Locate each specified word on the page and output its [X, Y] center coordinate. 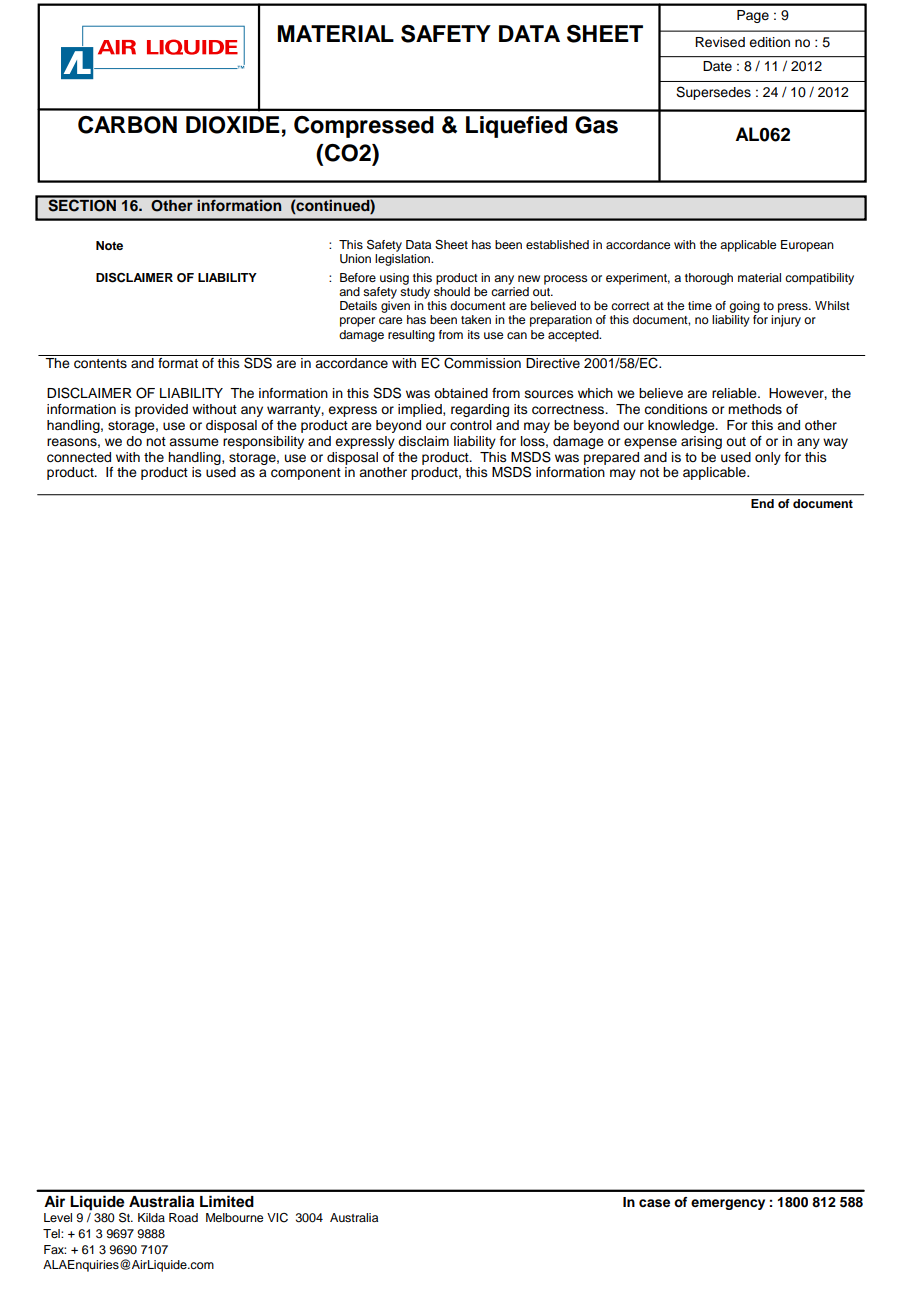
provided [161, 410]
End [762, 503]
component [306, 474]
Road [183, 1217]
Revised [720, 42]
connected [79, 457]
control [471, 425]
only [768, 458]
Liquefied [516, 127]
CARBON [127, 125]
